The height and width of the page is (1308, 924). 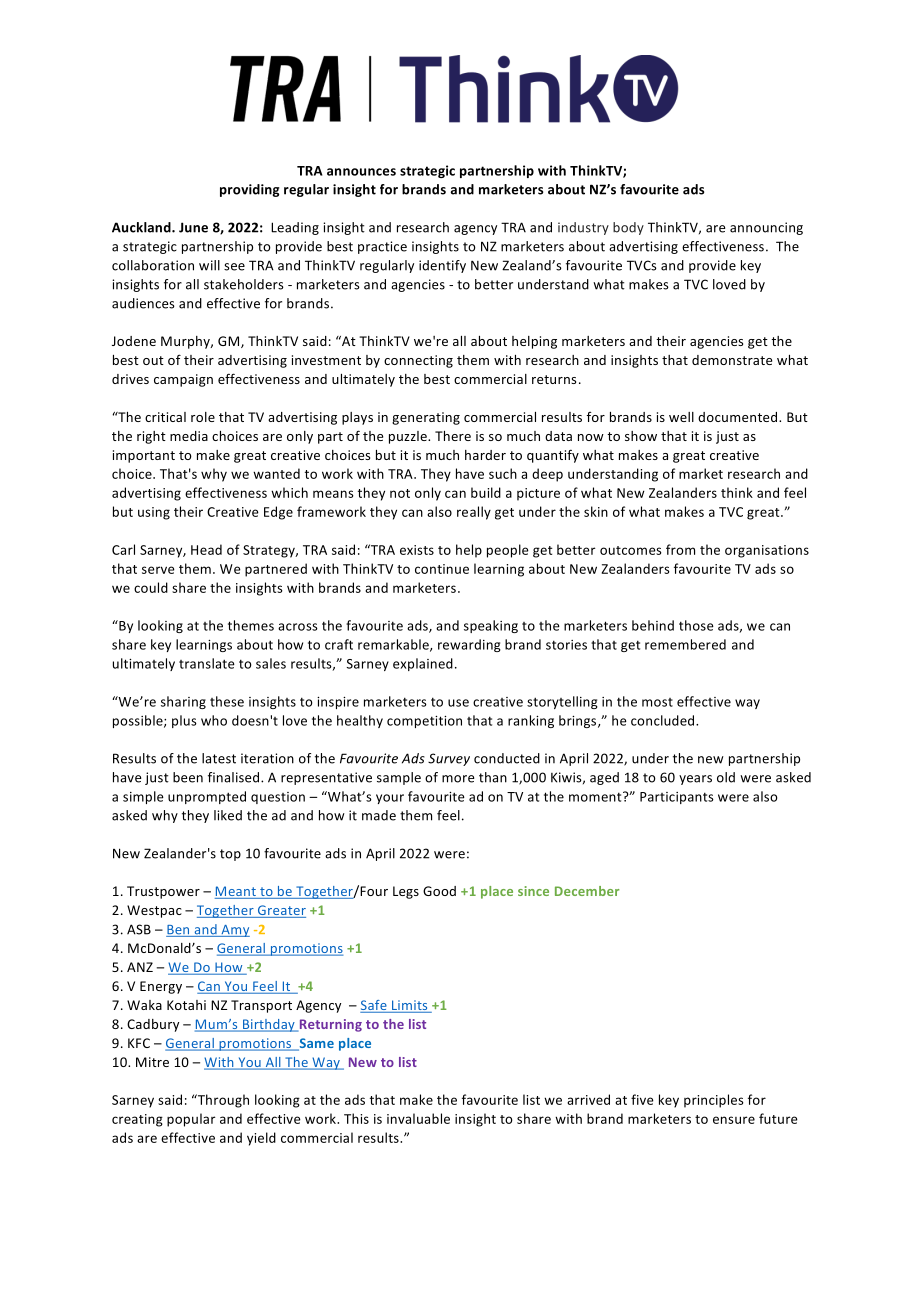 I want to click on really, so click(x=474, y=513).
